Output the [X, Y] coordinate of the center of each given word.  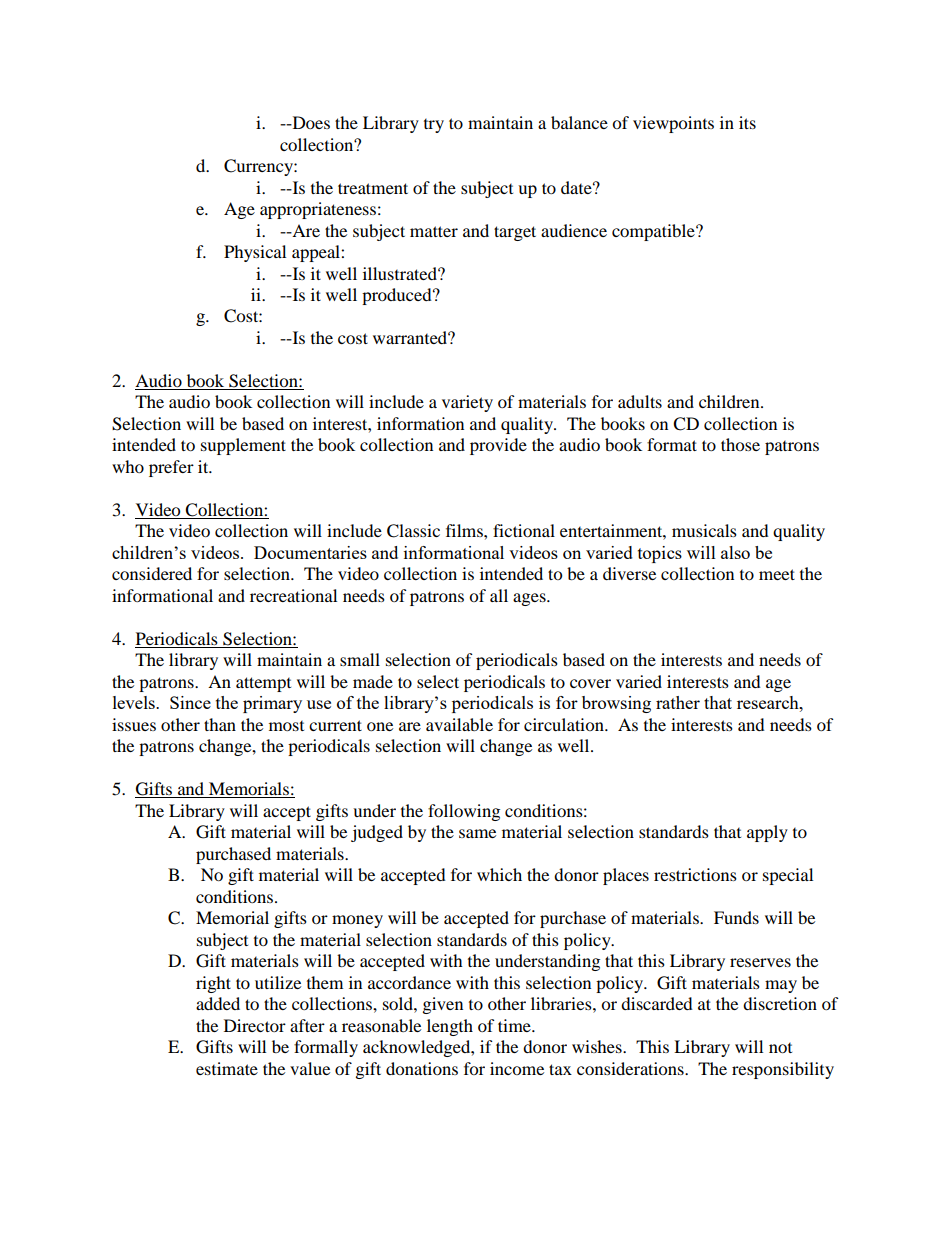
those [740, 444]
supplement [243, 446]
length [450, 1027]
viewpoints [673, 124]
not [780, 1048]
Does [310, 122]
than [220, 724]
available [459, 724]
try [434, 126]
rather [678, 702]
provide [498, 446]
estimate [227, 1068]
